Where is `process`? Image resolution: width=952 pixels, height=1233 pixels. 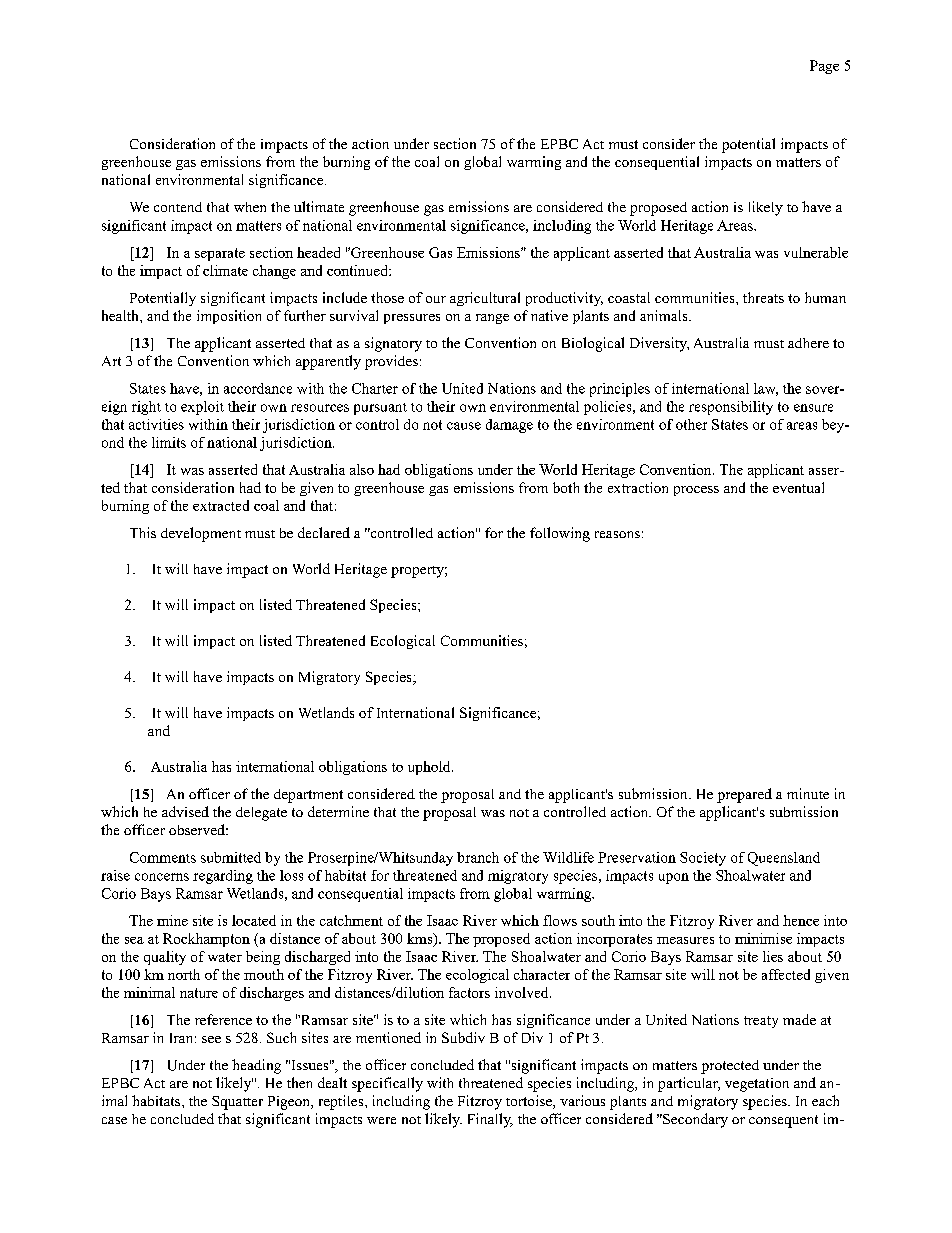 process is located at coordinates (696, 491).
